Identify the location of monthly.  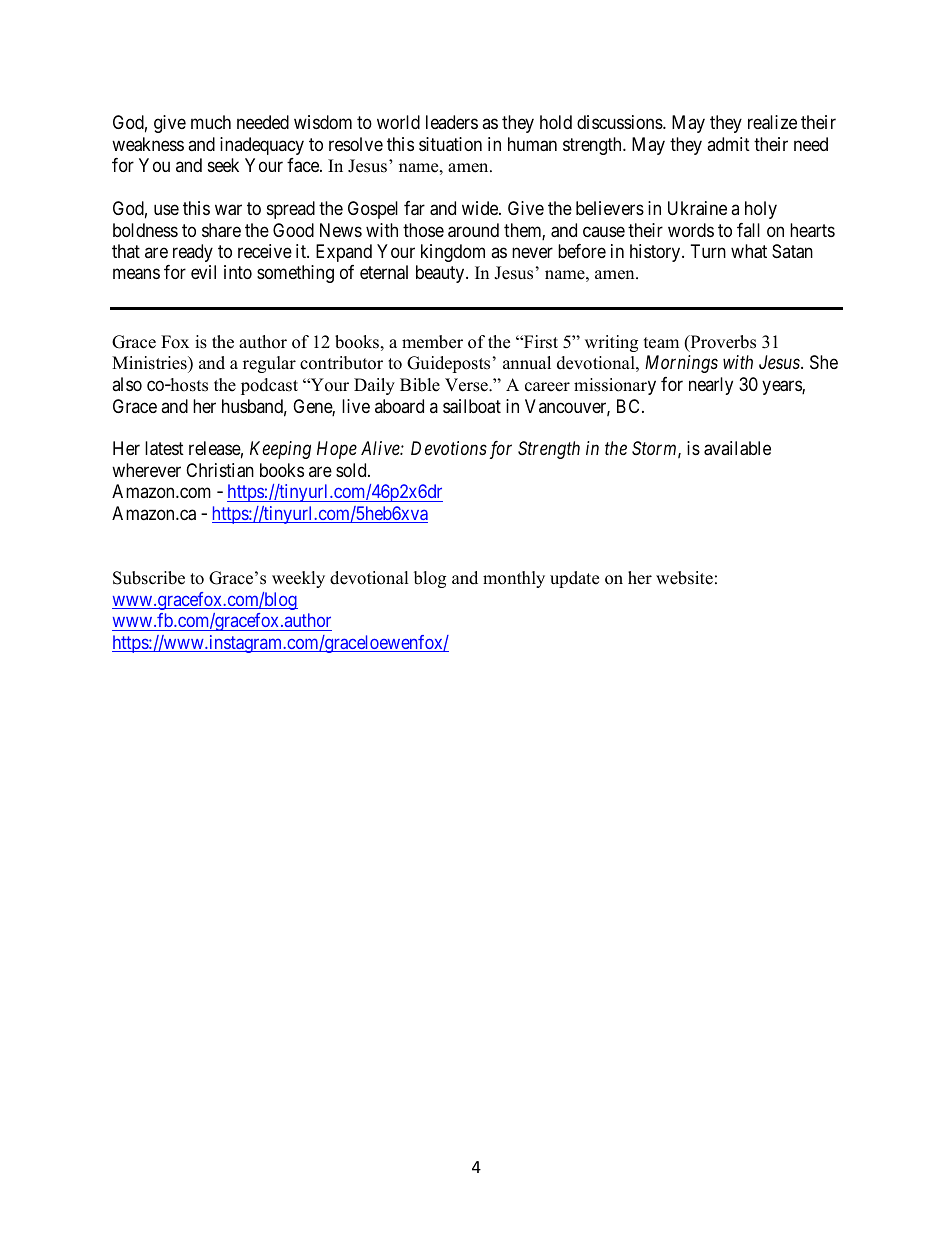
(514, 579).
